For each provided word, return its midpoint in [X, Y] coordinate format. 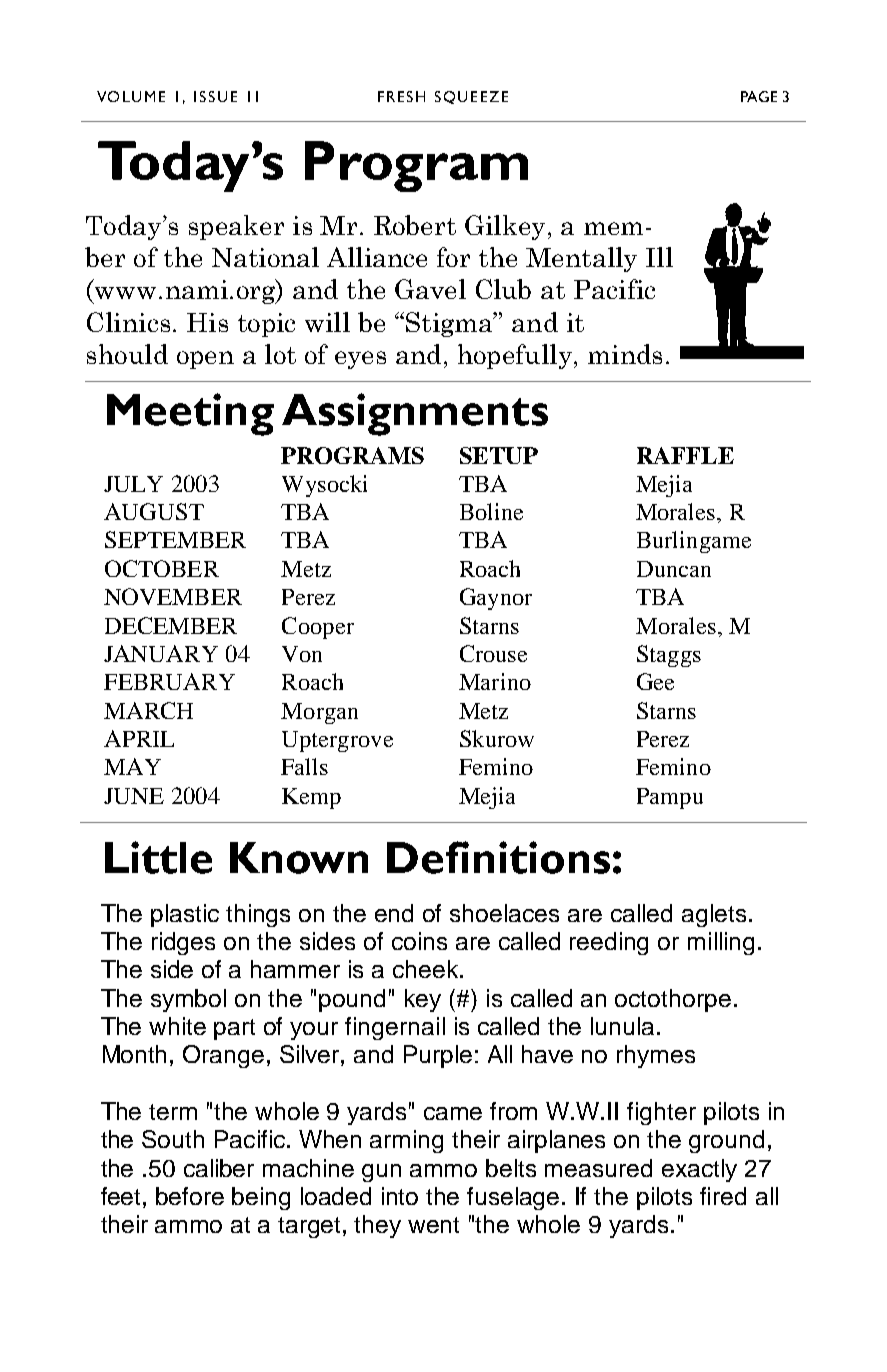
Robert [415, 225]
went [433, 1225]
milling [721, 943]
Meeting [190, 414]
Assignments [415, 414]
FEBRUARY [169, 681]
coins [419, 941]
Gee [655, 681]
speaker [236, 227]
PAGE [759, 96]
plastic [185, 915]
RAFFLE [685, 455]
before [190, 1196]
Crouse [493, 653]
